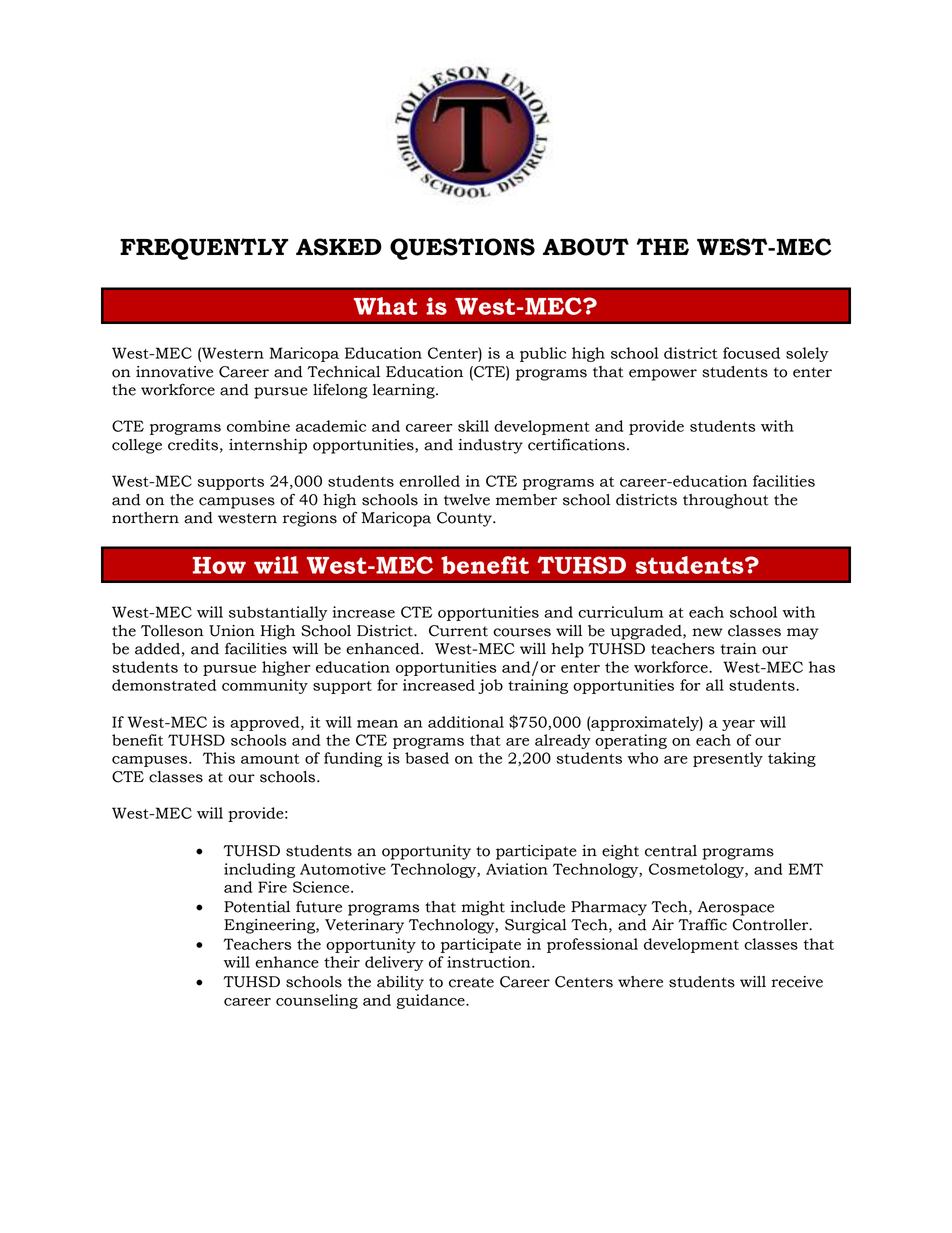 This screenshot has height=1233, width=952. I want to click on throughout, so click(726, 501).
